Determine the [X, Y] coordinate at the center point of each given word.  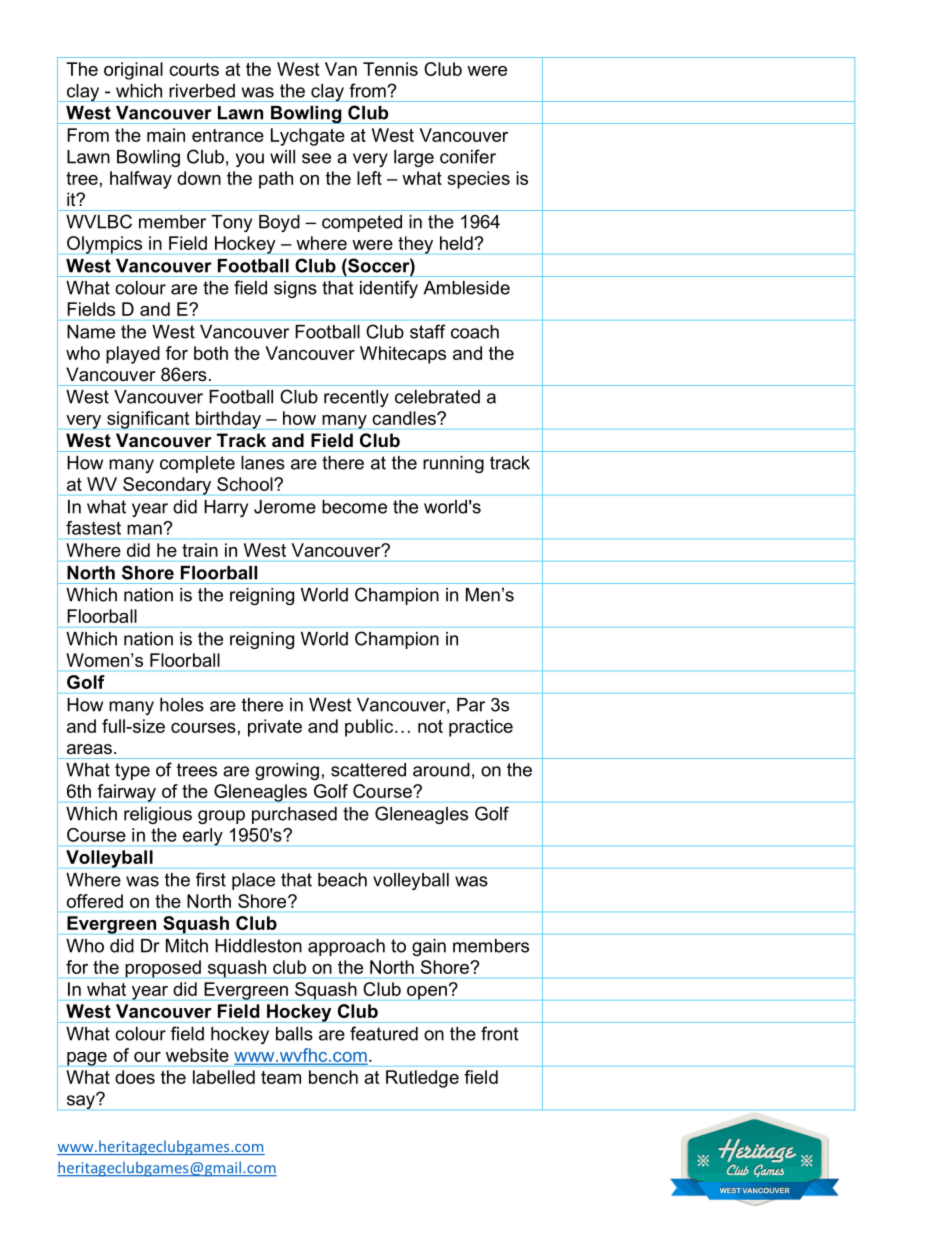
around [441, 770]
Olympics [104, 245]
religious [158, 815]
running [453, 464]
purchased [294, 815]
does [135, 1077]
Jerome [285, 507]
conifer [468, 156]
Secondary [167, 486]
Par [471, 705]
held [457, 243]
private [275, 728]
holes [182, 705]
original [133, 71]
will [282, 157]
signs [295, 289]
